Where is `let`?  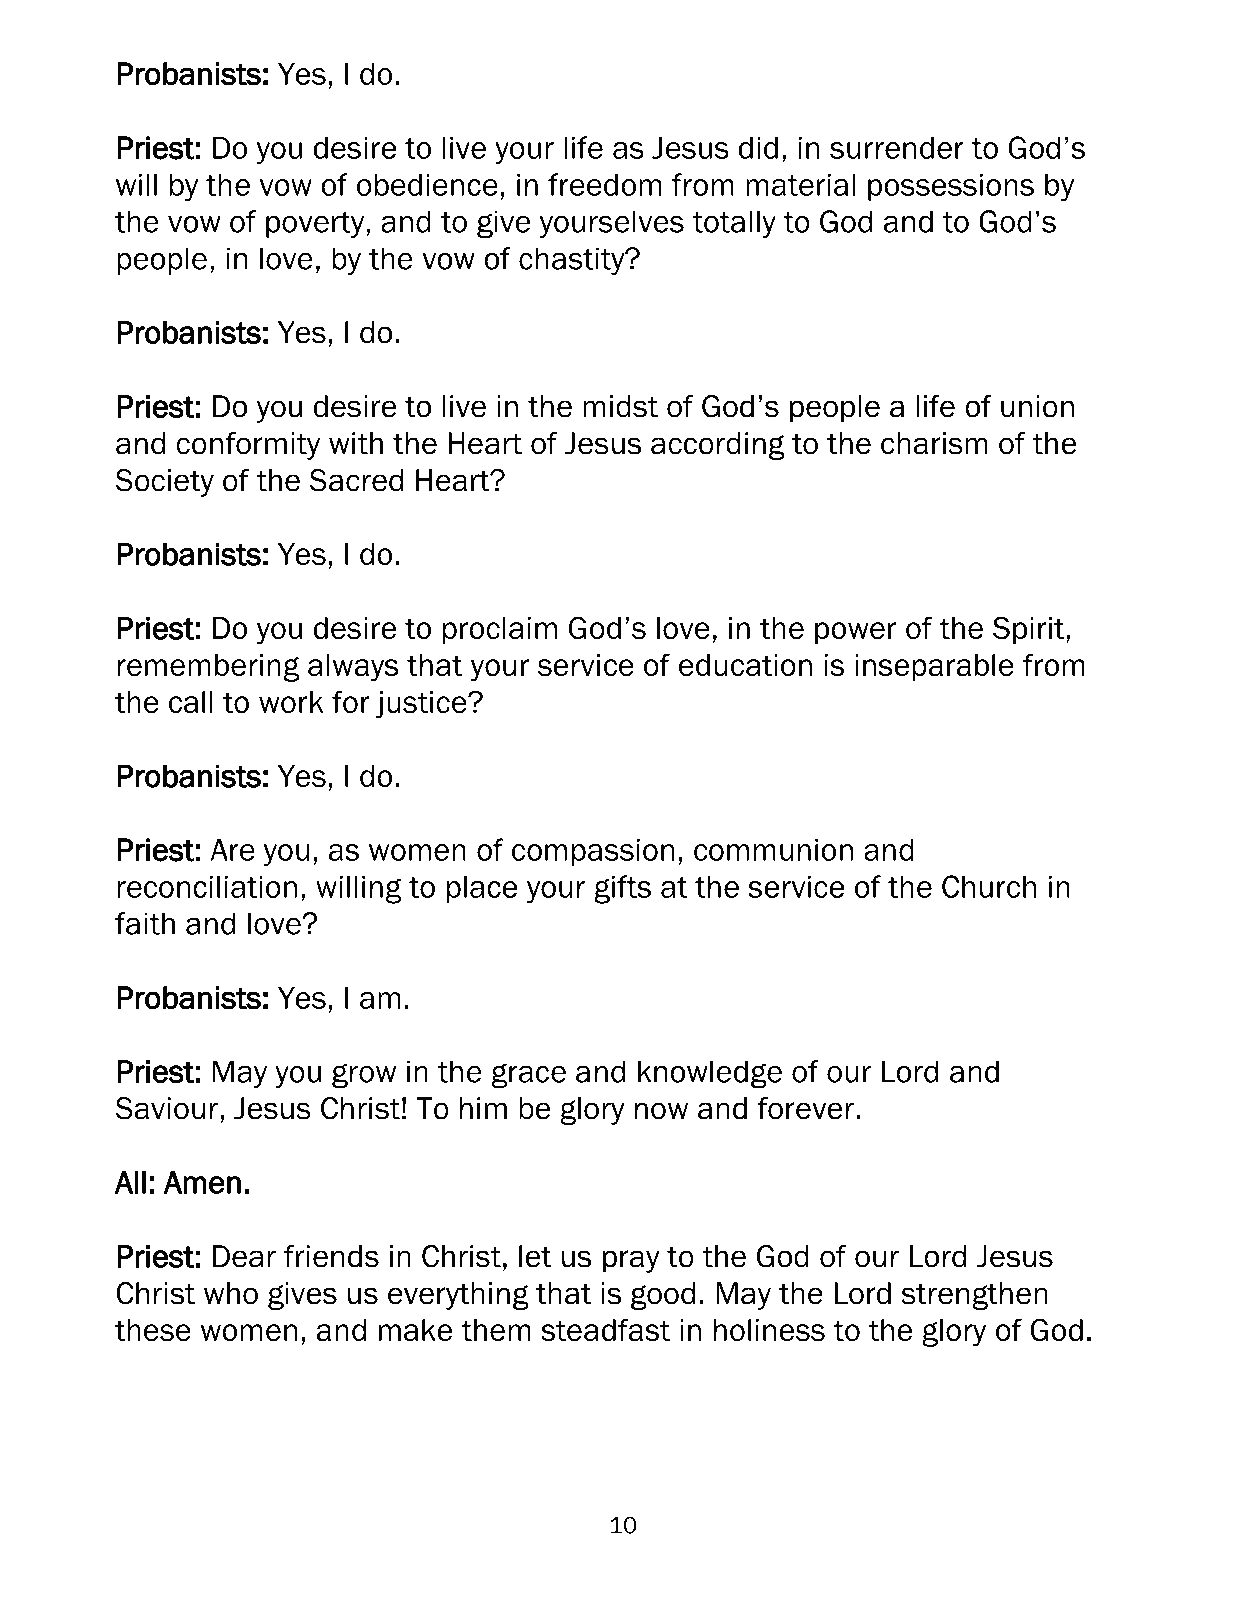
let is located at coordinates (535, 1256).
